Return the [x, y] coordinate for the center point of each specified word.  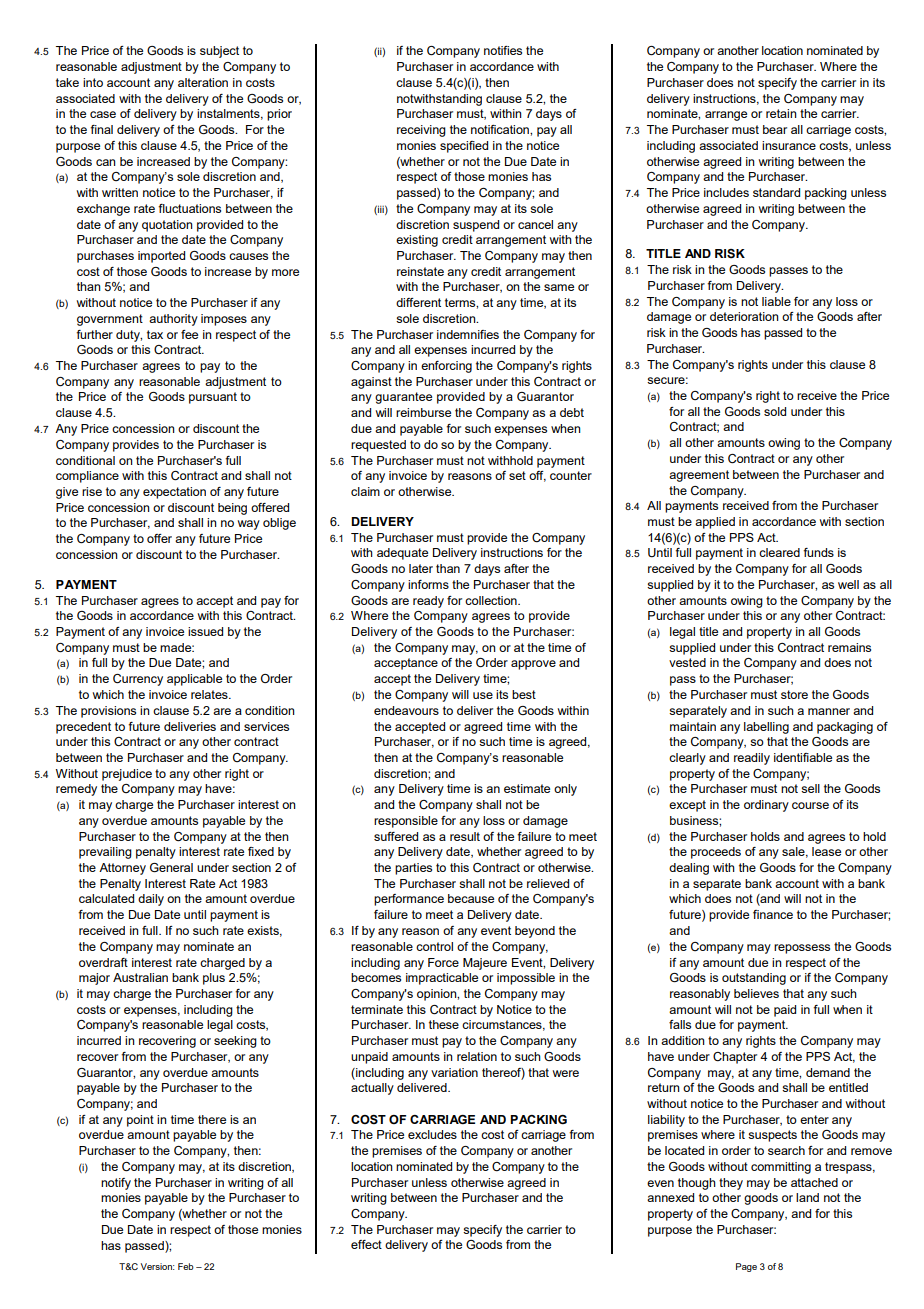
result [465, 836]
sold [775, 411]
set [517, 475]
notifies [503, 50]
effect [366, 1244]
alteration [203, 82]
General [171, 867]
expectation [174, 493]
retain [781, 113]
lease [826, 851]
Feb [186, 1266]
